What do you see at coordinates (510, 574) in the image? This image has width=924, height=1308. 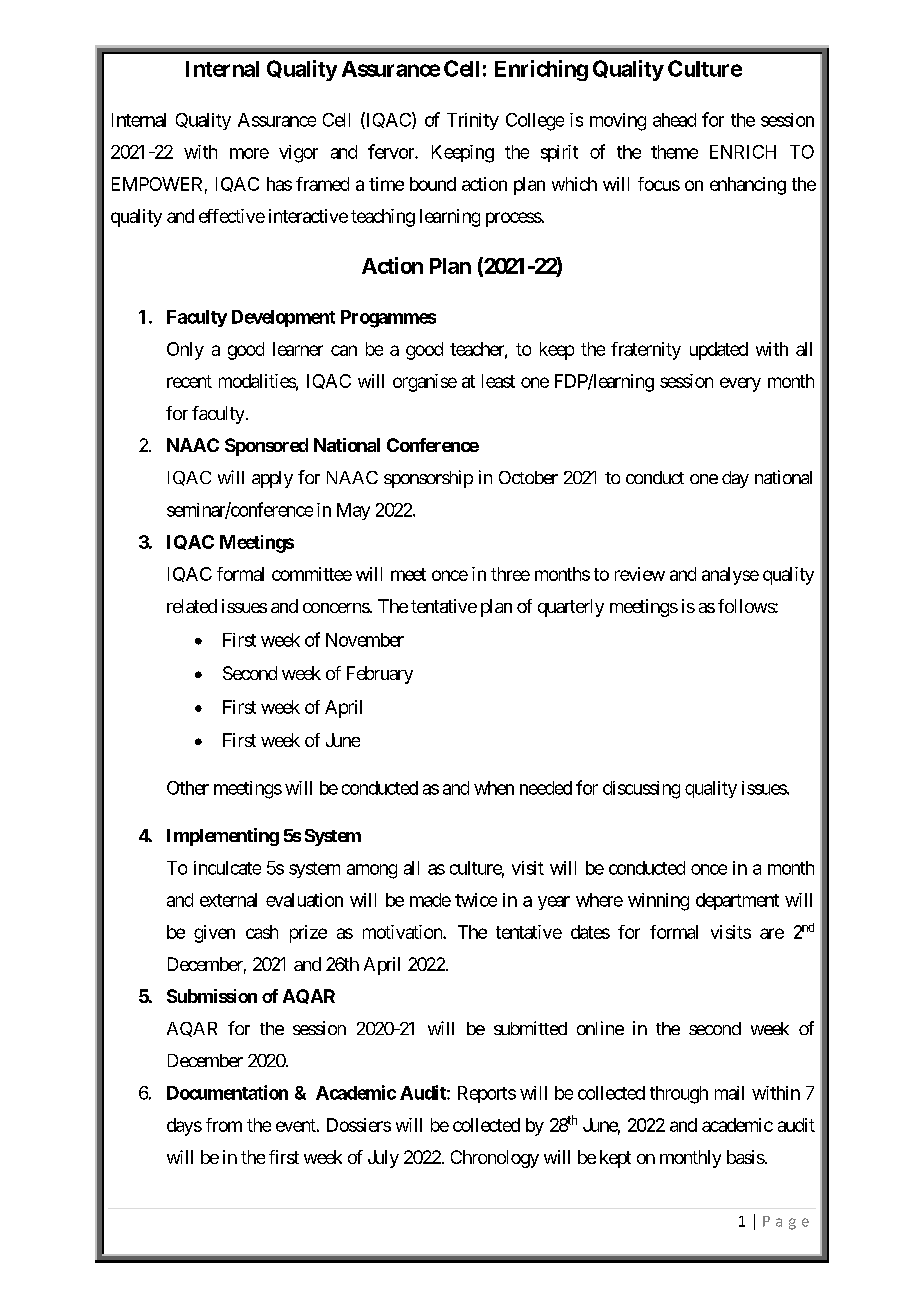 I see `three` at bounding box center [510, 574].
